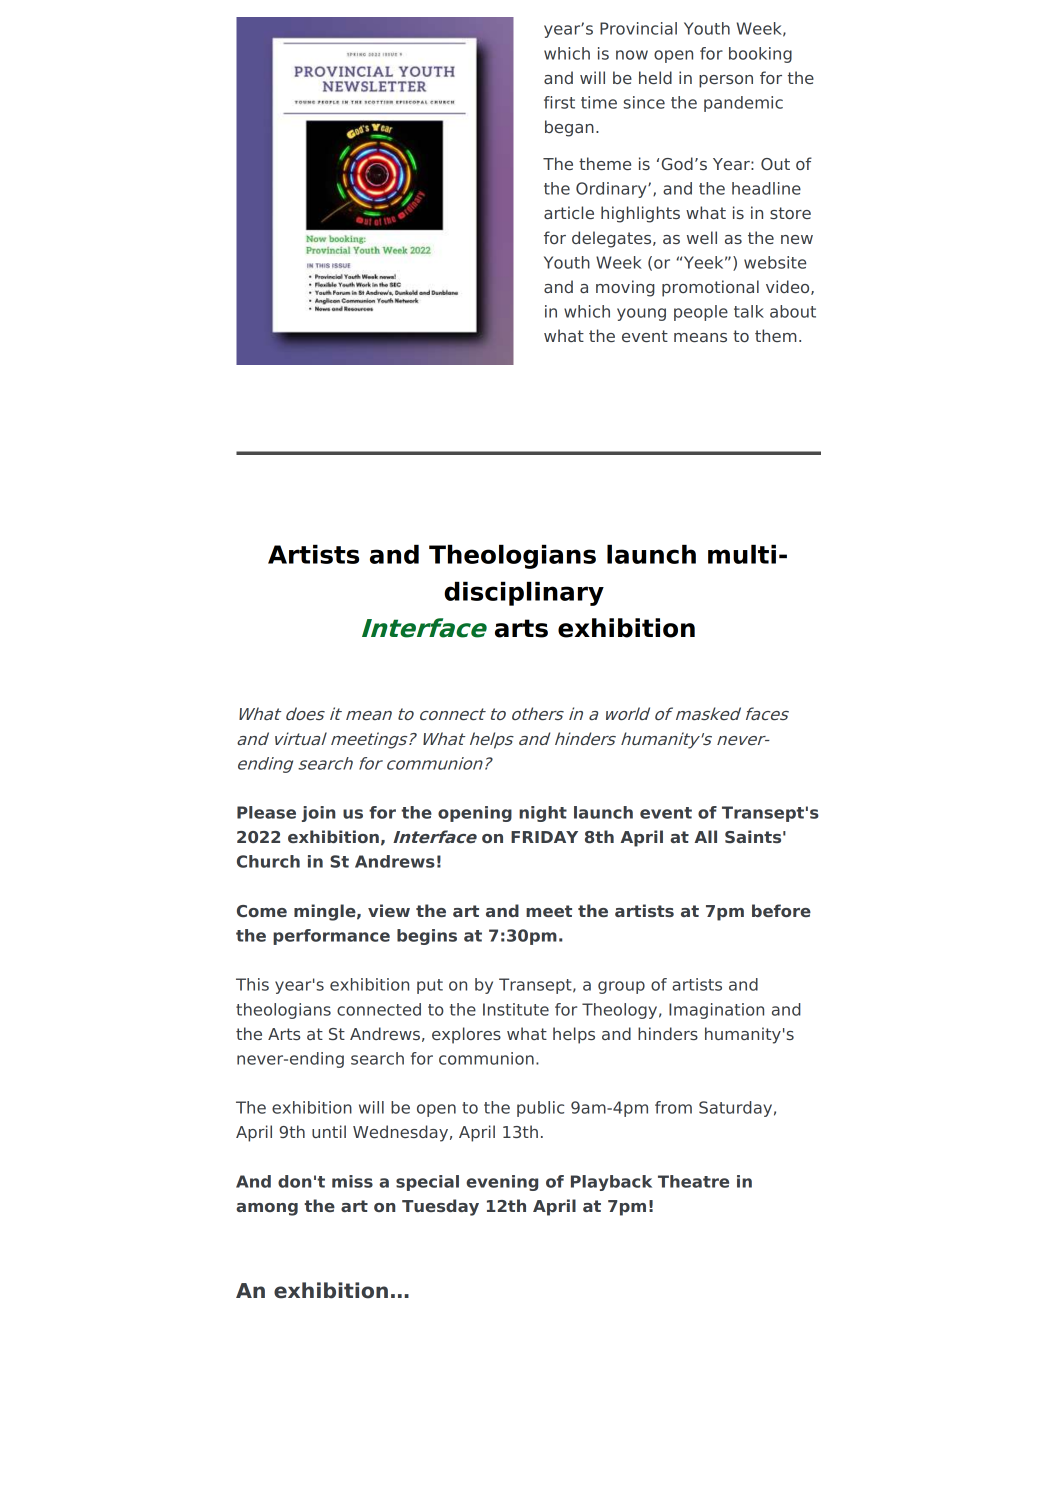 Image resolution: width=1058 pixels, height=1497 pixels. I want to click on All, so click(705, 836).
